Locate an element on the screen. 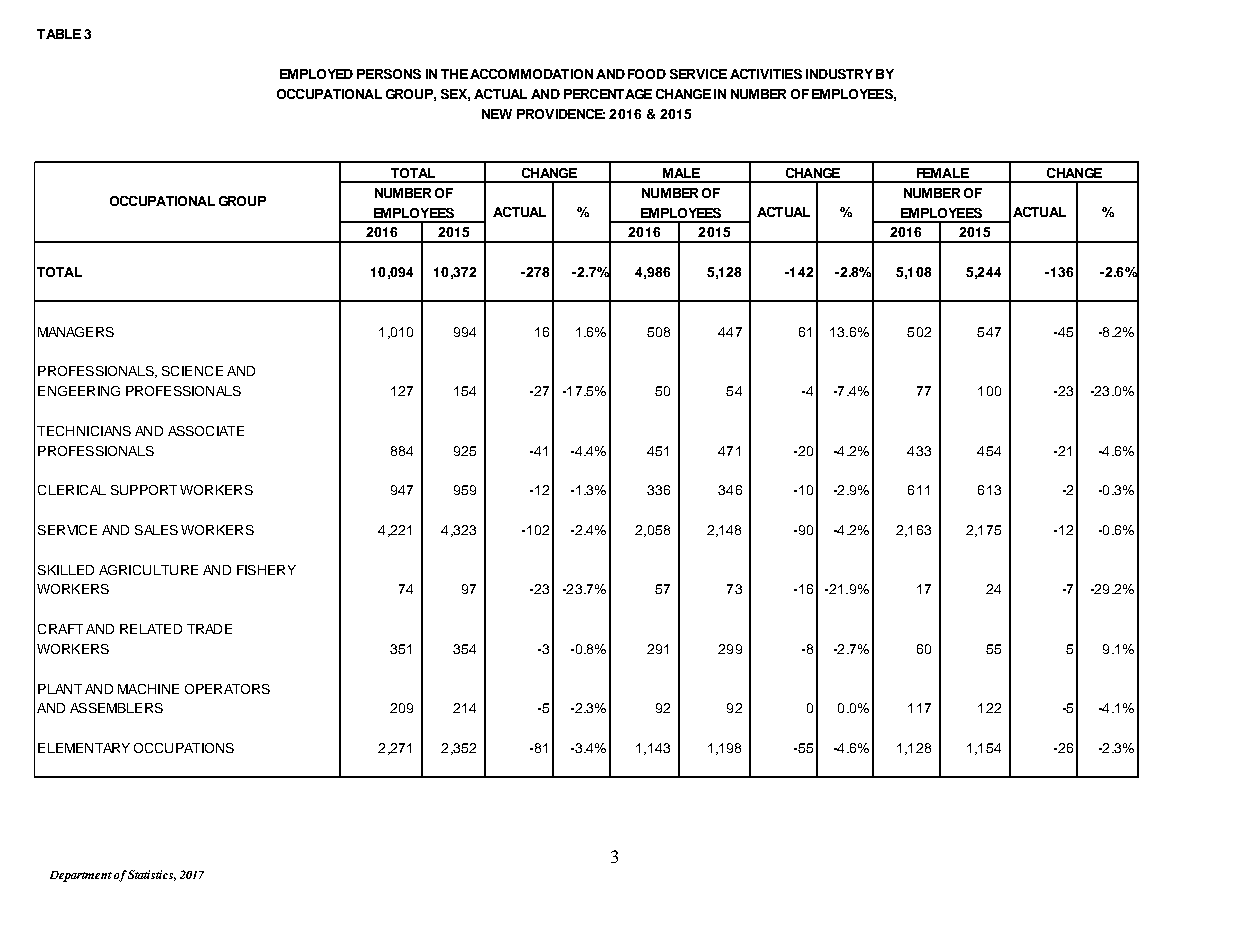 The width and height of the screenshot is (1233, 952). THE is located at coordinates (454, 74).
